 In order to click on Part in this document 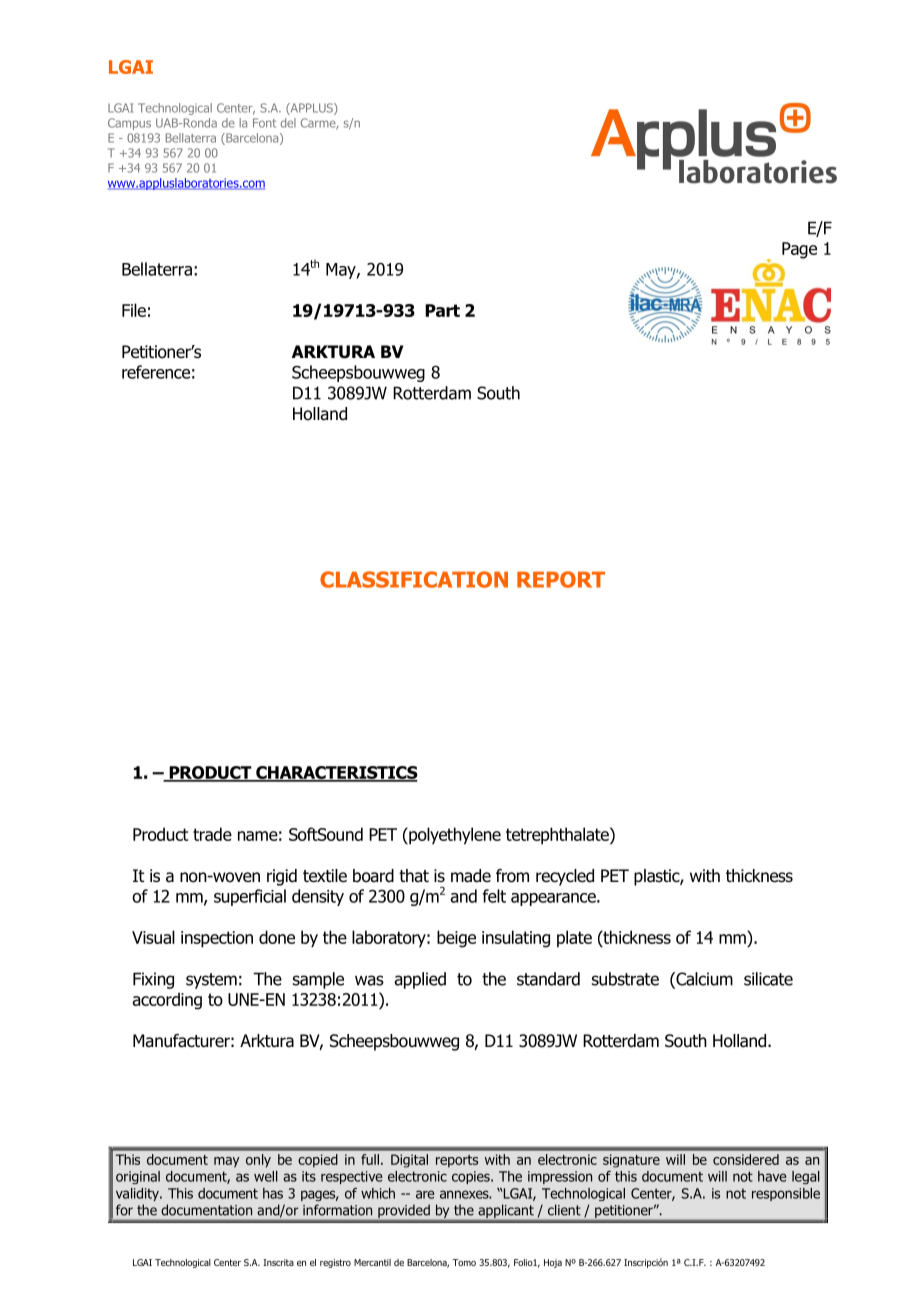, I will do `click(442, 310)`.
